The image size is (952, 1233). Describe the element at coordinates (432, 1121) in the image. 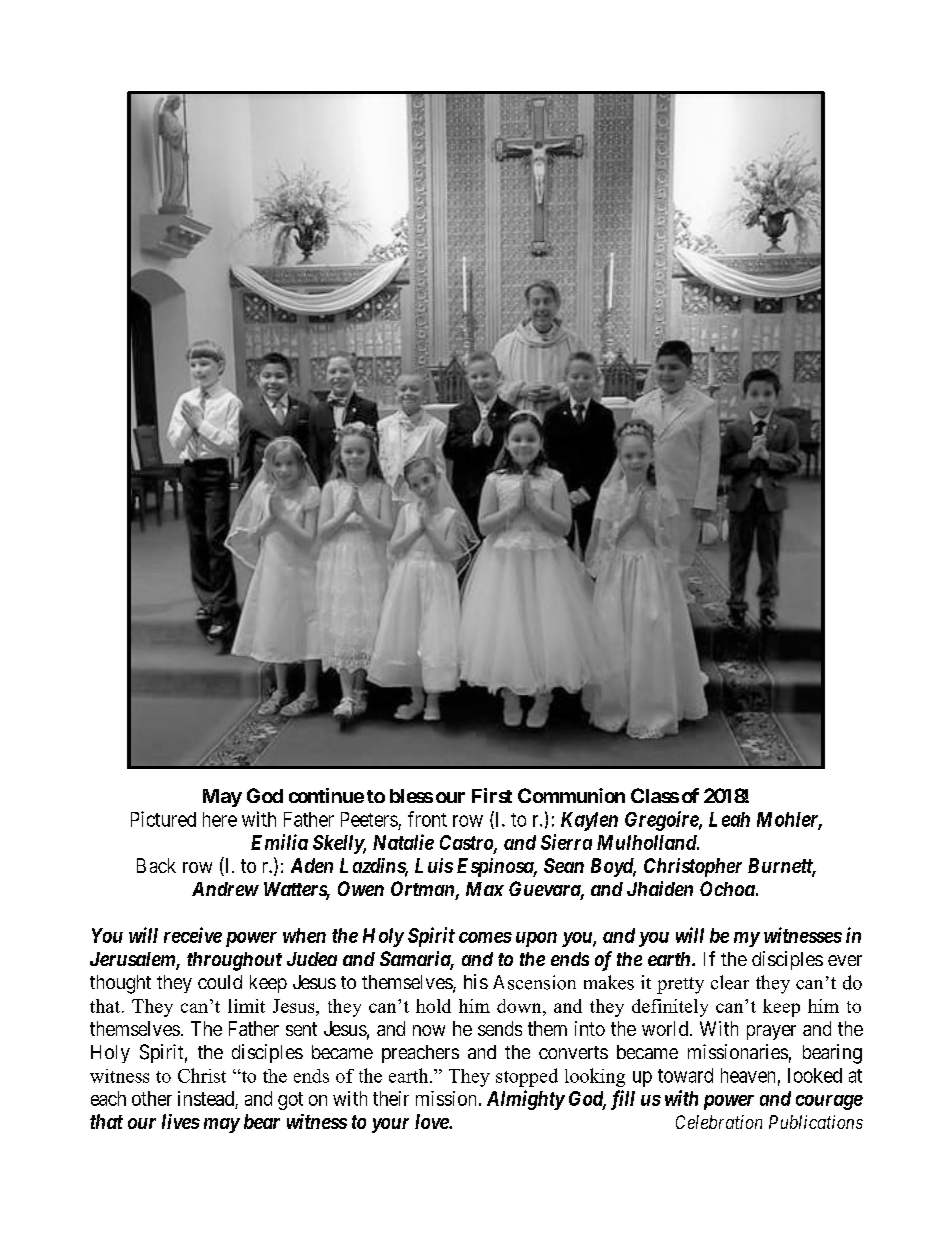

I see `love` at that location.
